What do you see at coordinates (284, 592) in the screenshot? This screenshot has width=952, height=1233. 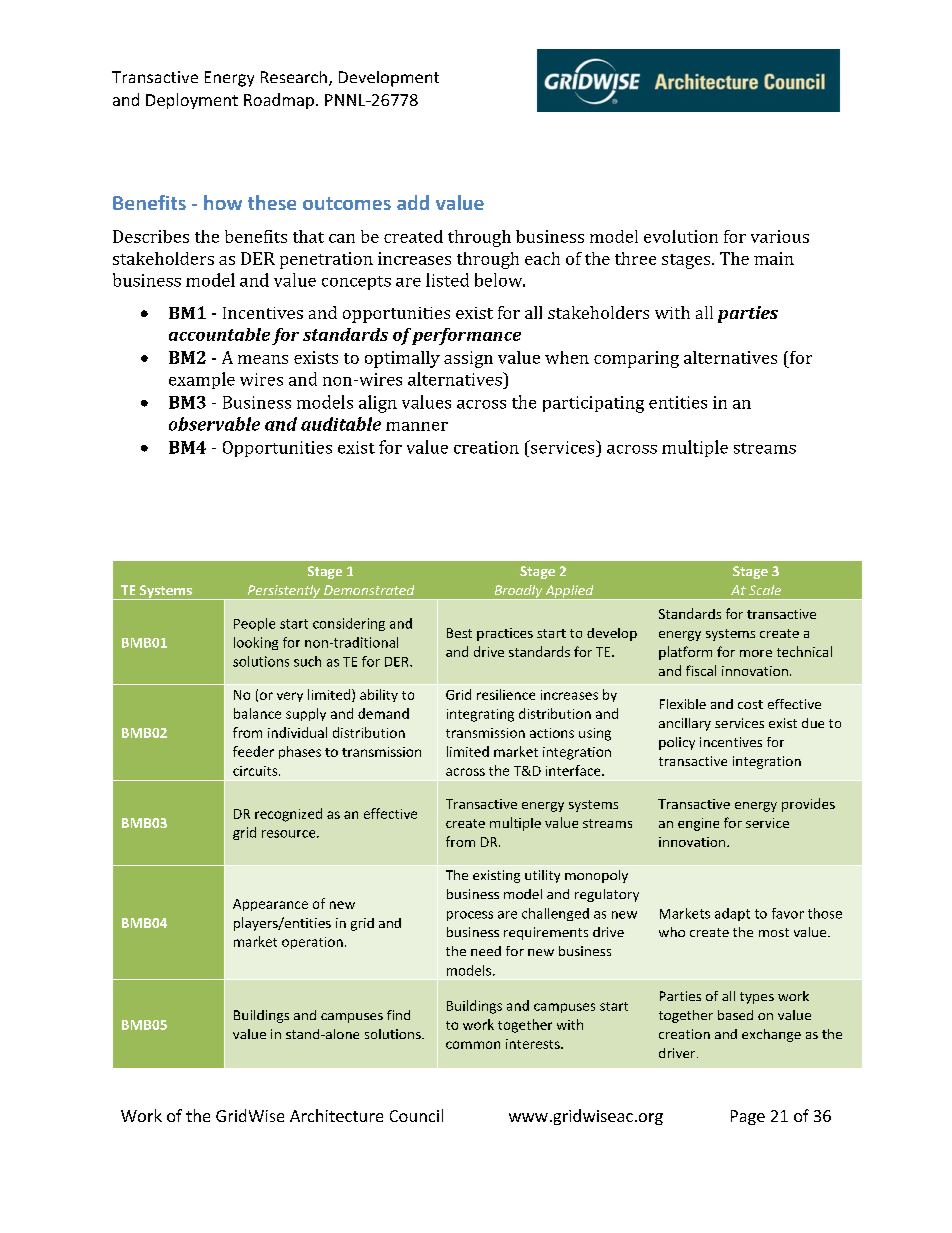 I see `Persistently` at bounding box center [284, 592].
